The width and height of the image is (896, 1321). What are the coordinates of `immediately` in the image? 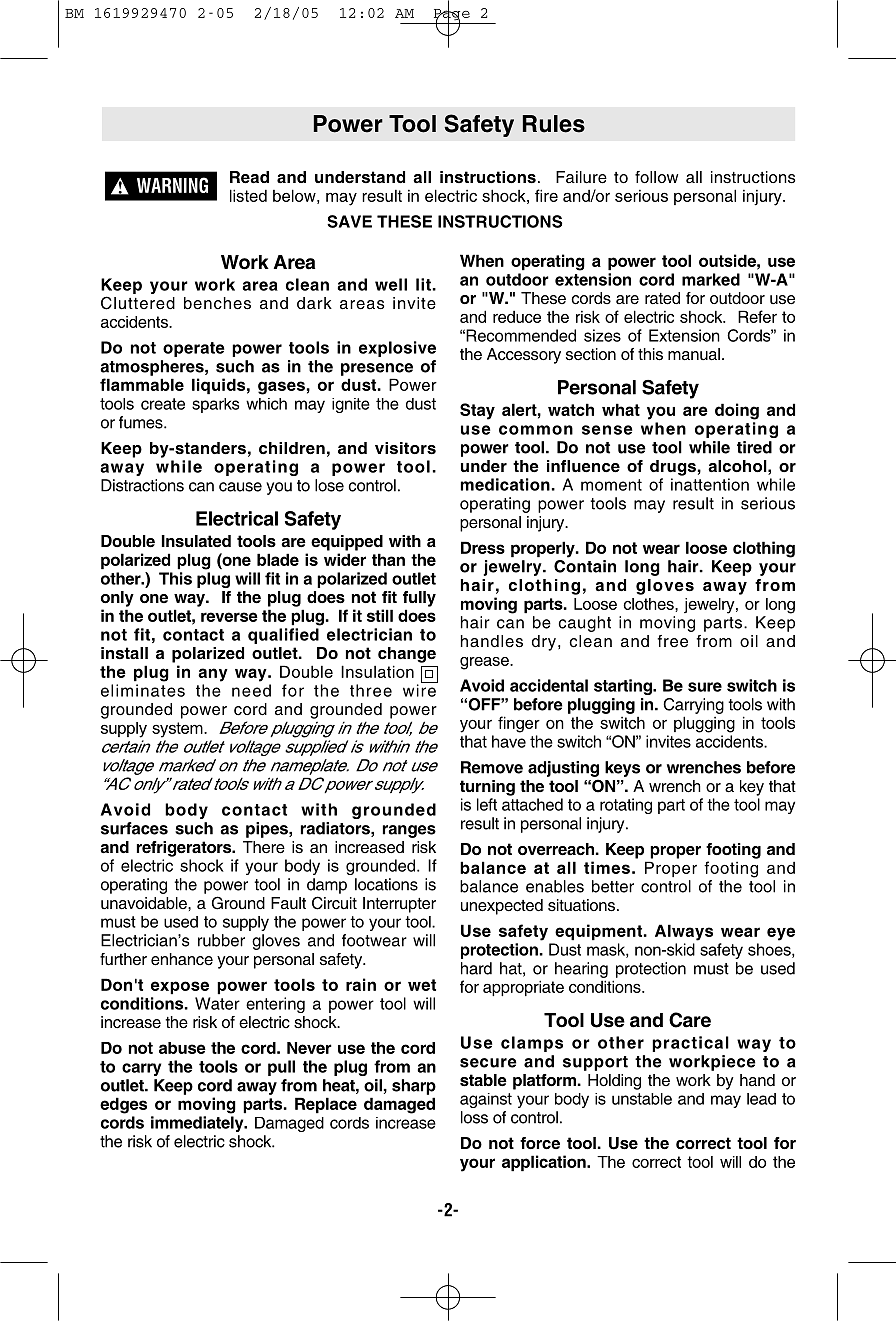 It's located at (198, 1124).
